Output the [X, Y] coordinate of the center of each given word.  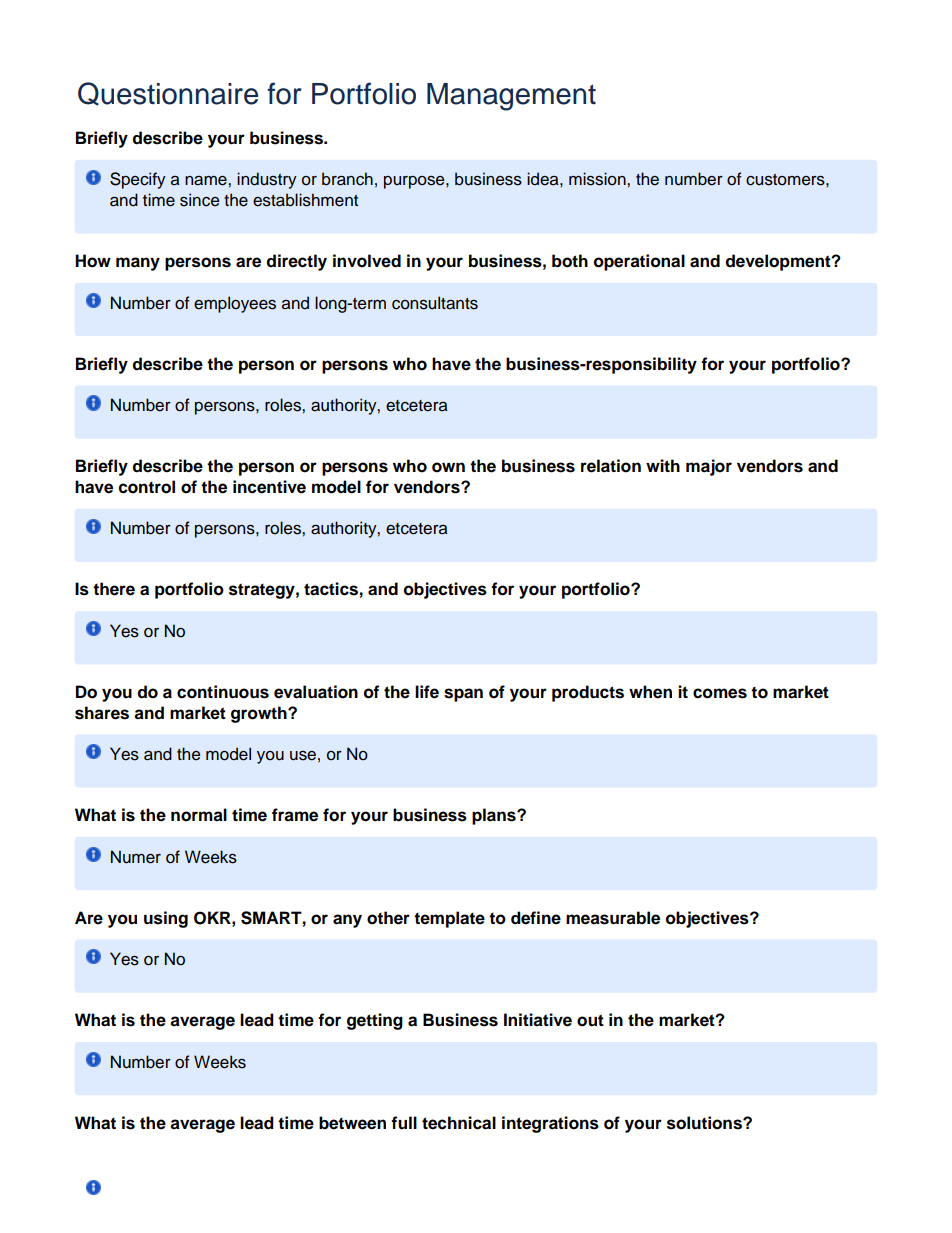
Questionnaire [168, 94]
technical [459, 1123]
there [114, 589]
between [352, 1123]
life [427, 692]
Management [511, 97]
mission [598, 179]
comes [720, 693]
